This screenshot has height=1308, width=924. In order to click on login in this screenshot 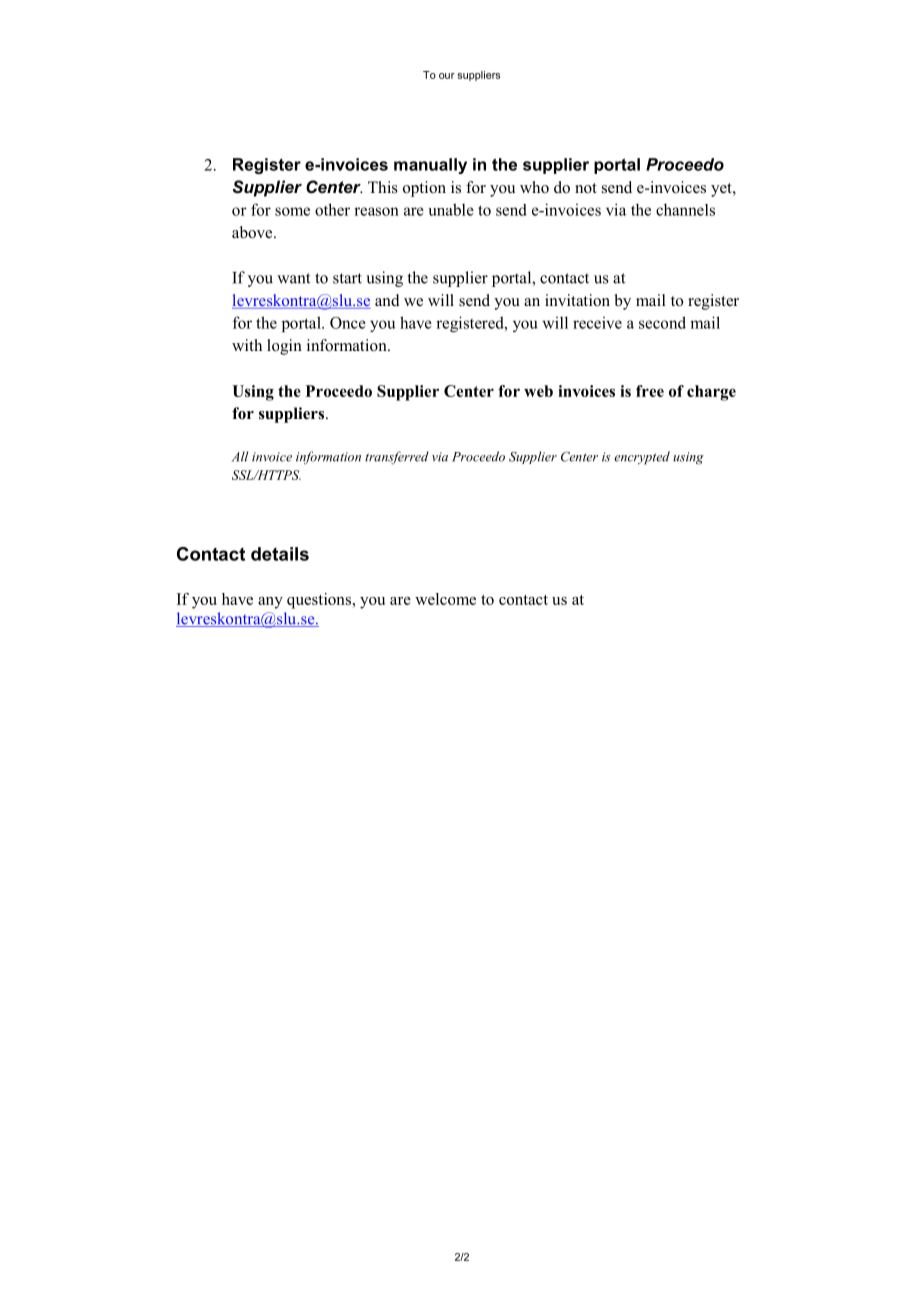, I will do `click(284, 347)`.
